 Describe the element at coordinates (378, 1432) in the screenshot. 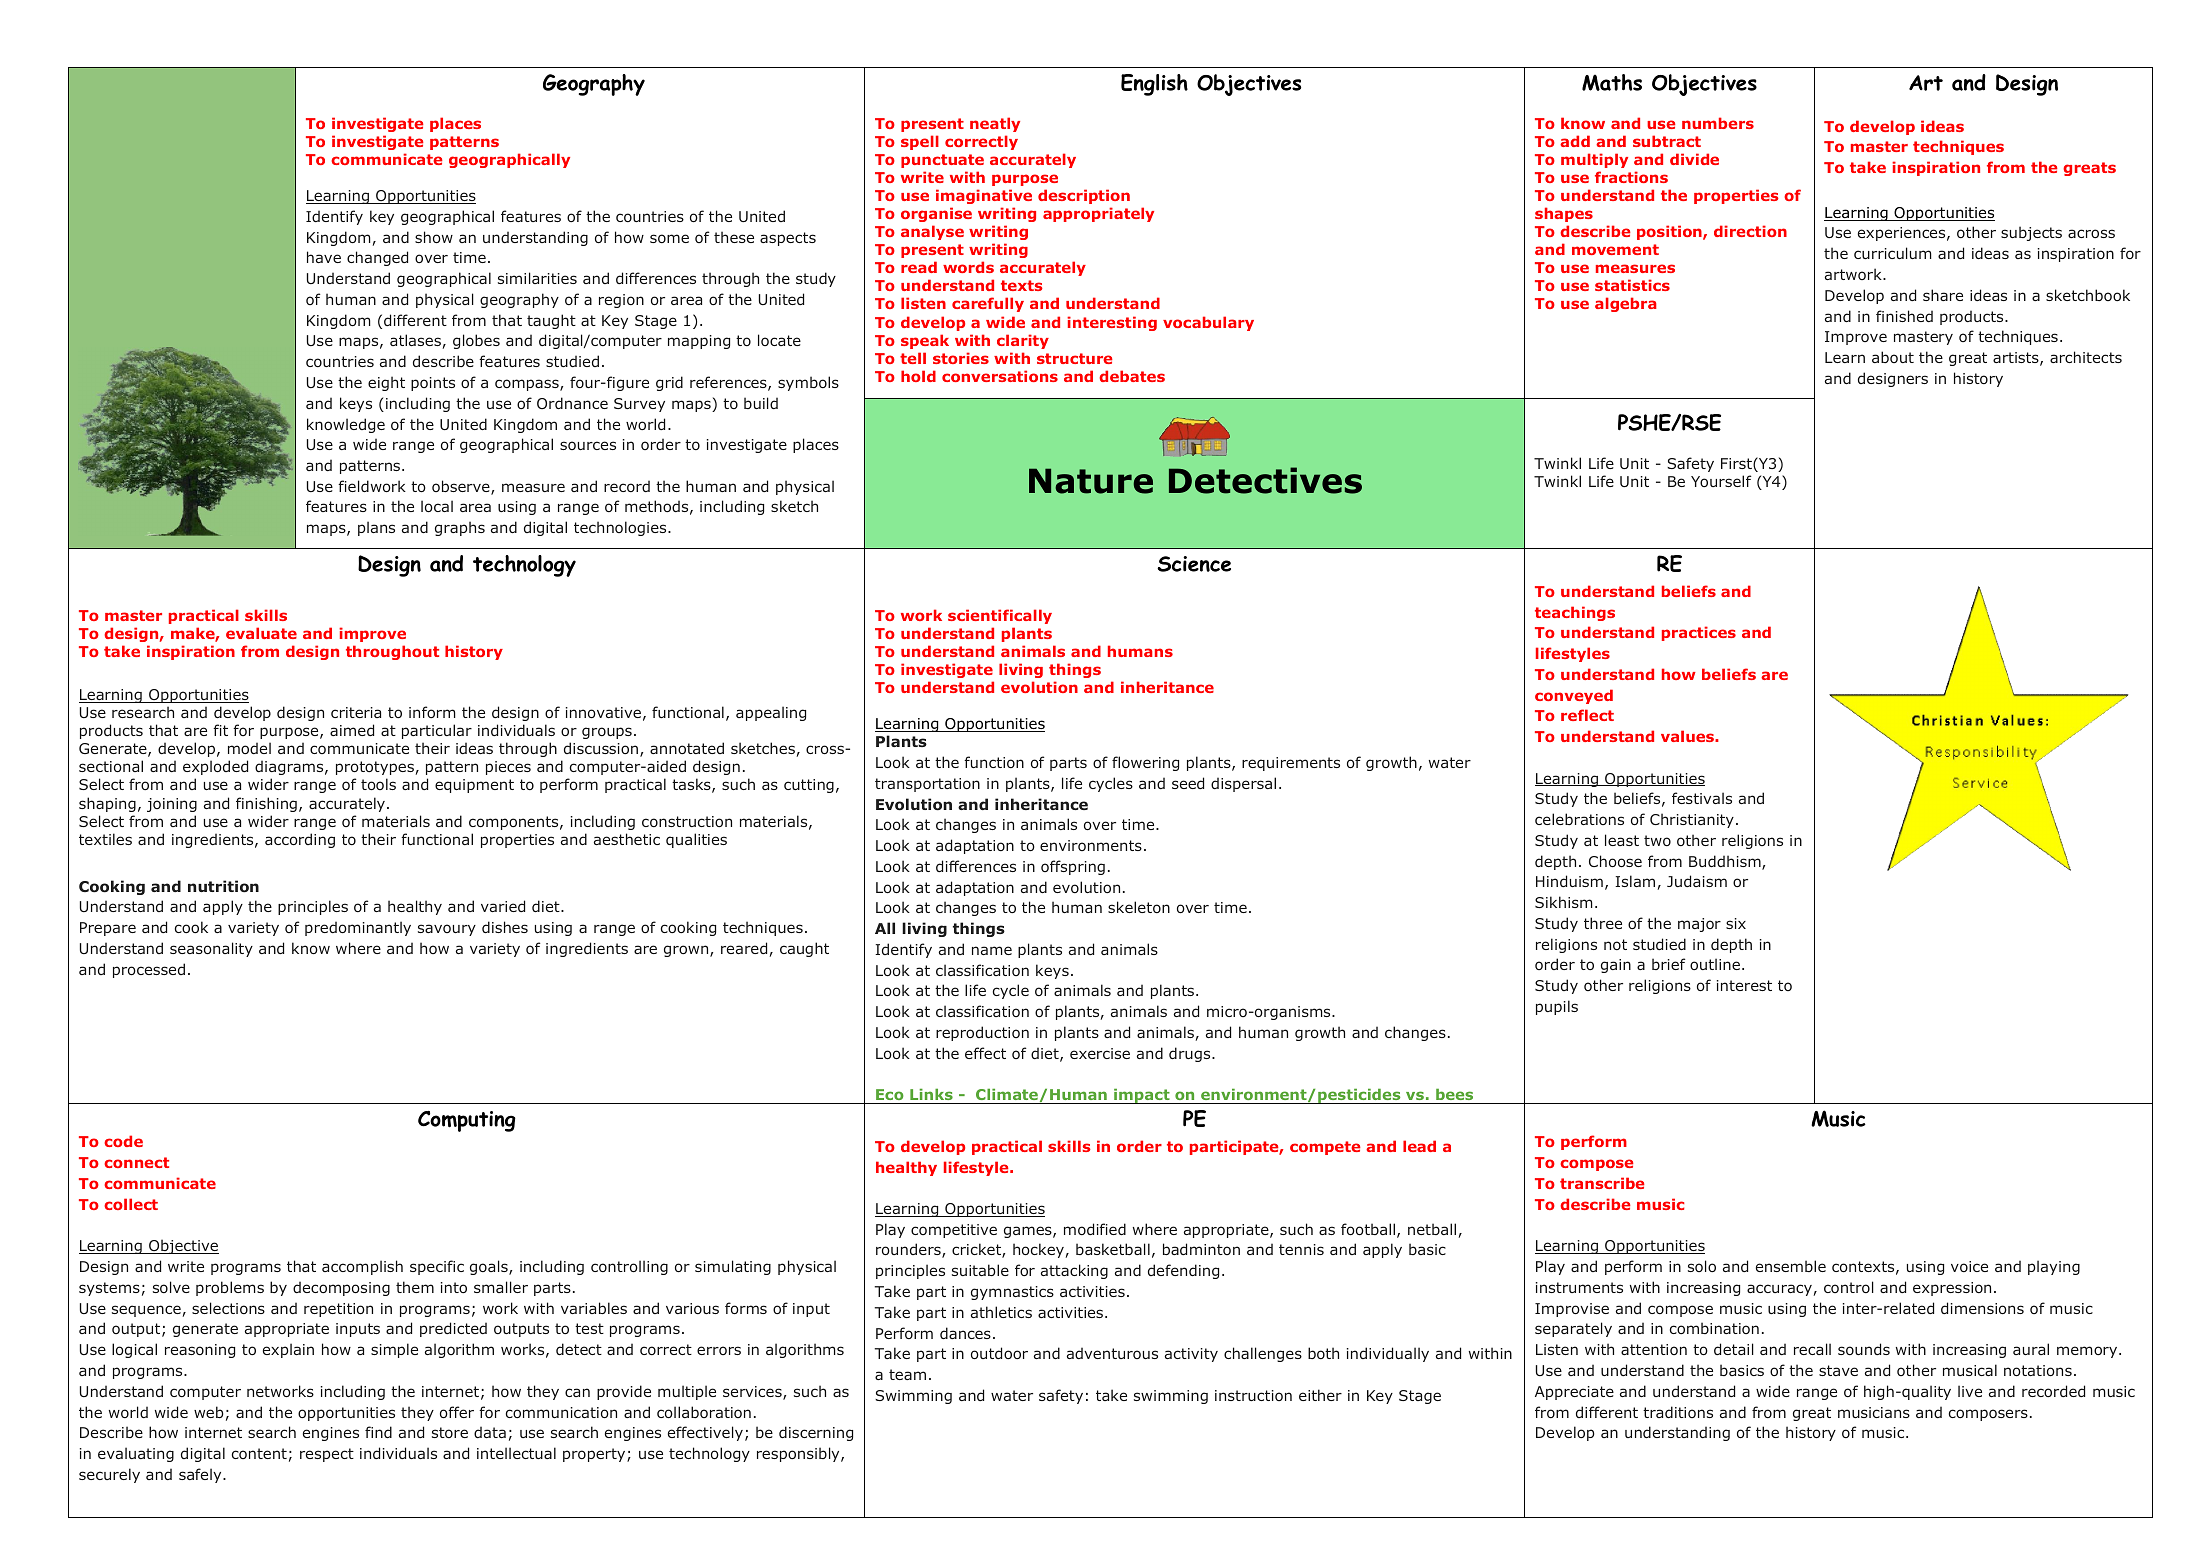

I see `find` at that location.
